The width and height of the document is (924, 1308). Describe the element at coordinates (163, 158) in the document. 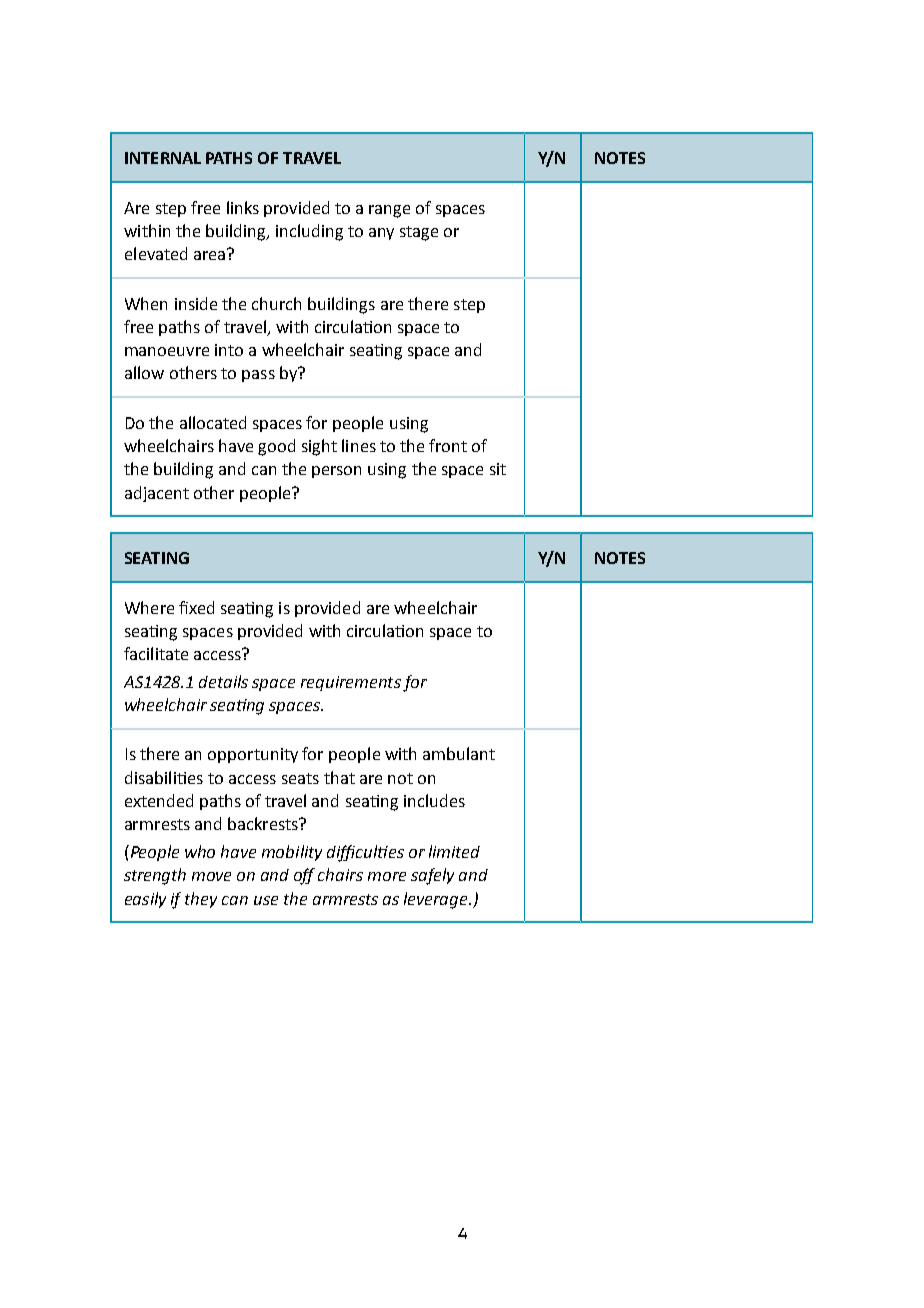

I see `INTERNAL` at that location.
